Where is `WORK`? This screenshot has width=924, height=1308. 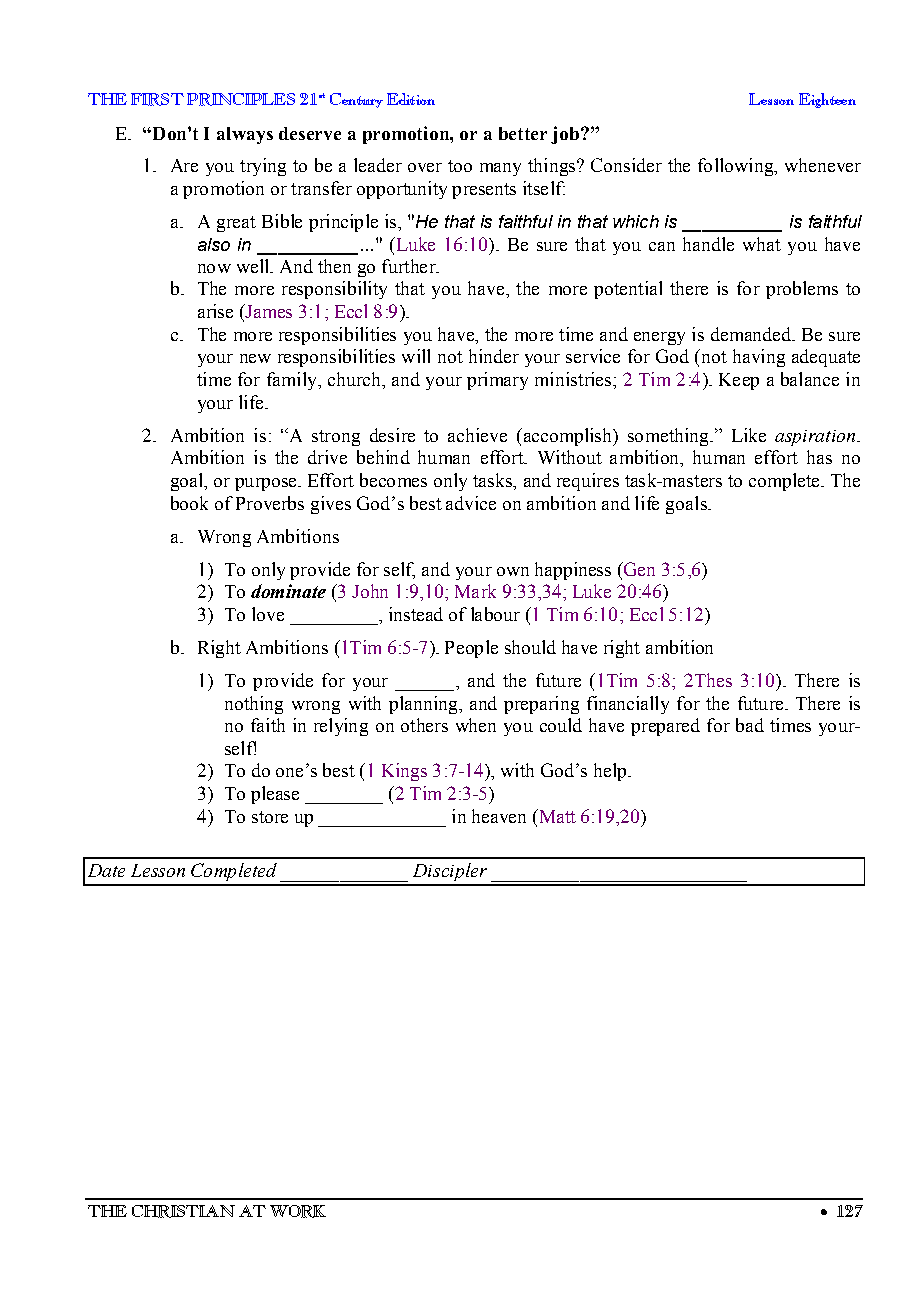
WORK is located at coordinates (298, 1211).
